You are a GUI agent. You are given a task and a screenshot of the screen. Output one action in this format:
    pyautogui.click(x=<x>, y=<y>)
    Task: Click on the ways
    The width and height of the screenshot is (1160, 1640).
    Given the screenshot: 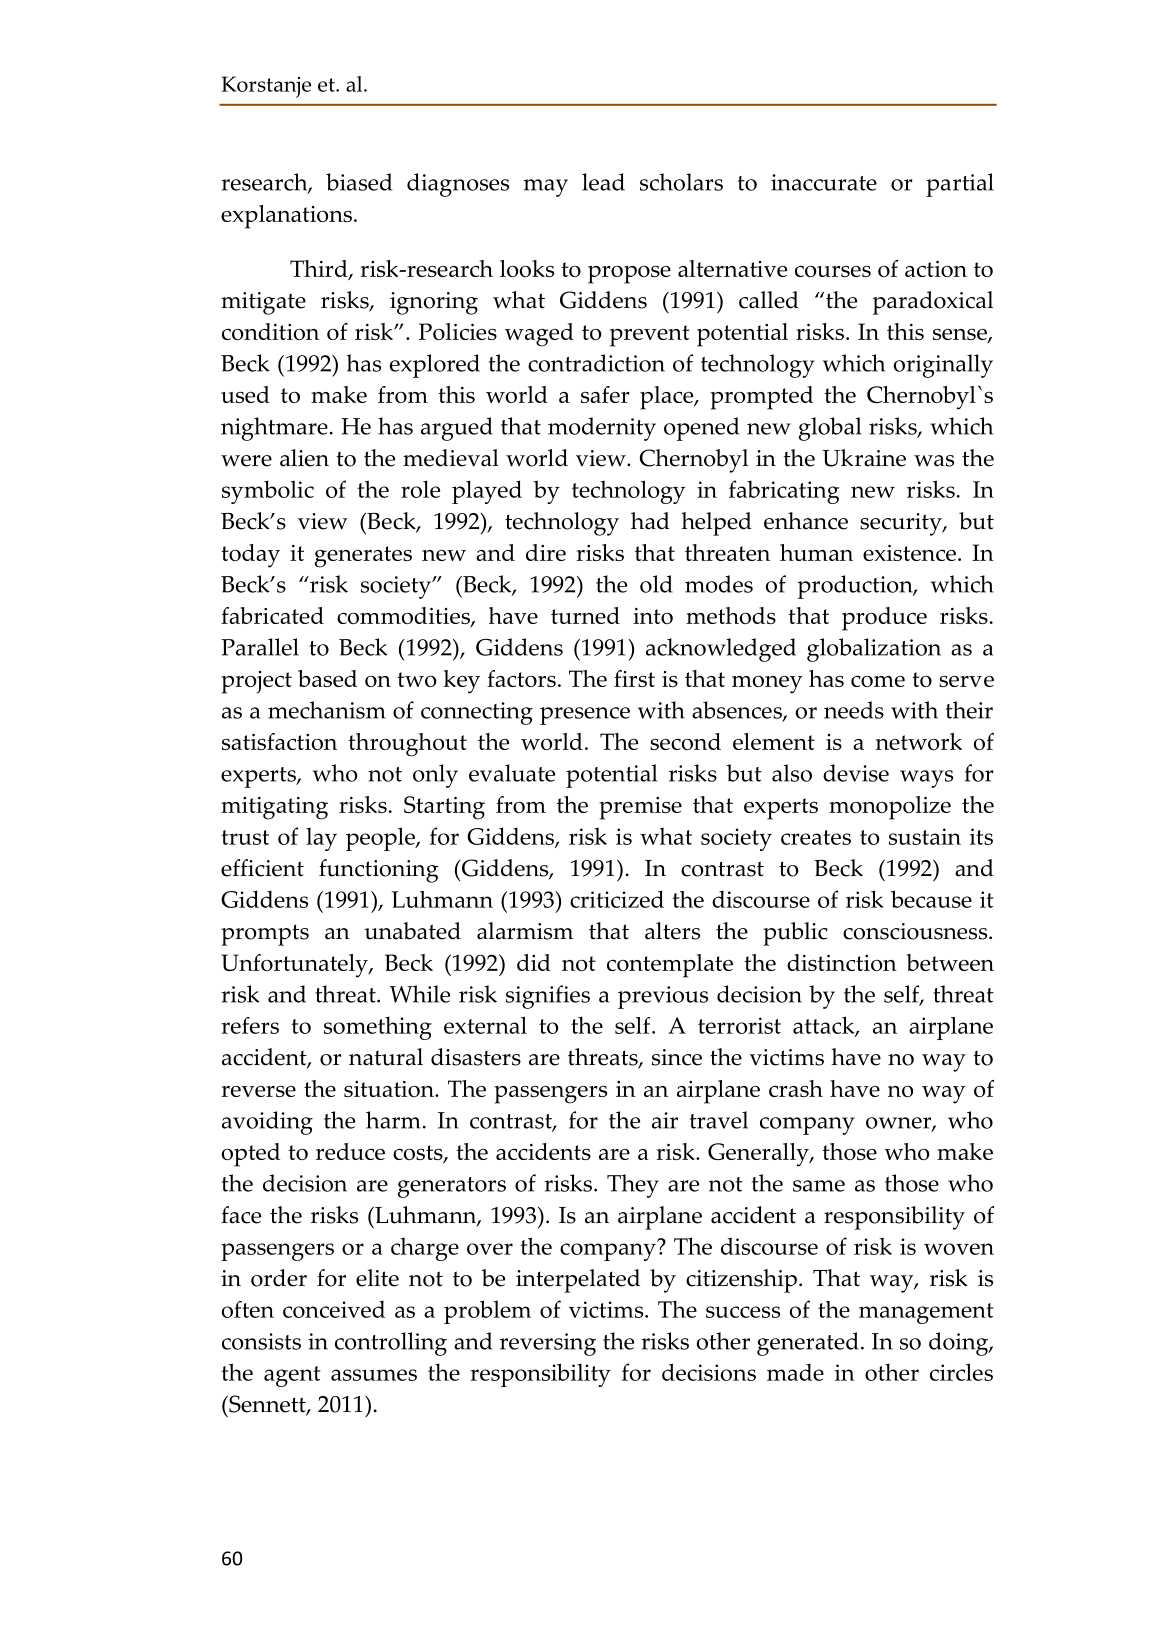 What is the action you would take?
    pyautogui.click(x=926, y=779)
